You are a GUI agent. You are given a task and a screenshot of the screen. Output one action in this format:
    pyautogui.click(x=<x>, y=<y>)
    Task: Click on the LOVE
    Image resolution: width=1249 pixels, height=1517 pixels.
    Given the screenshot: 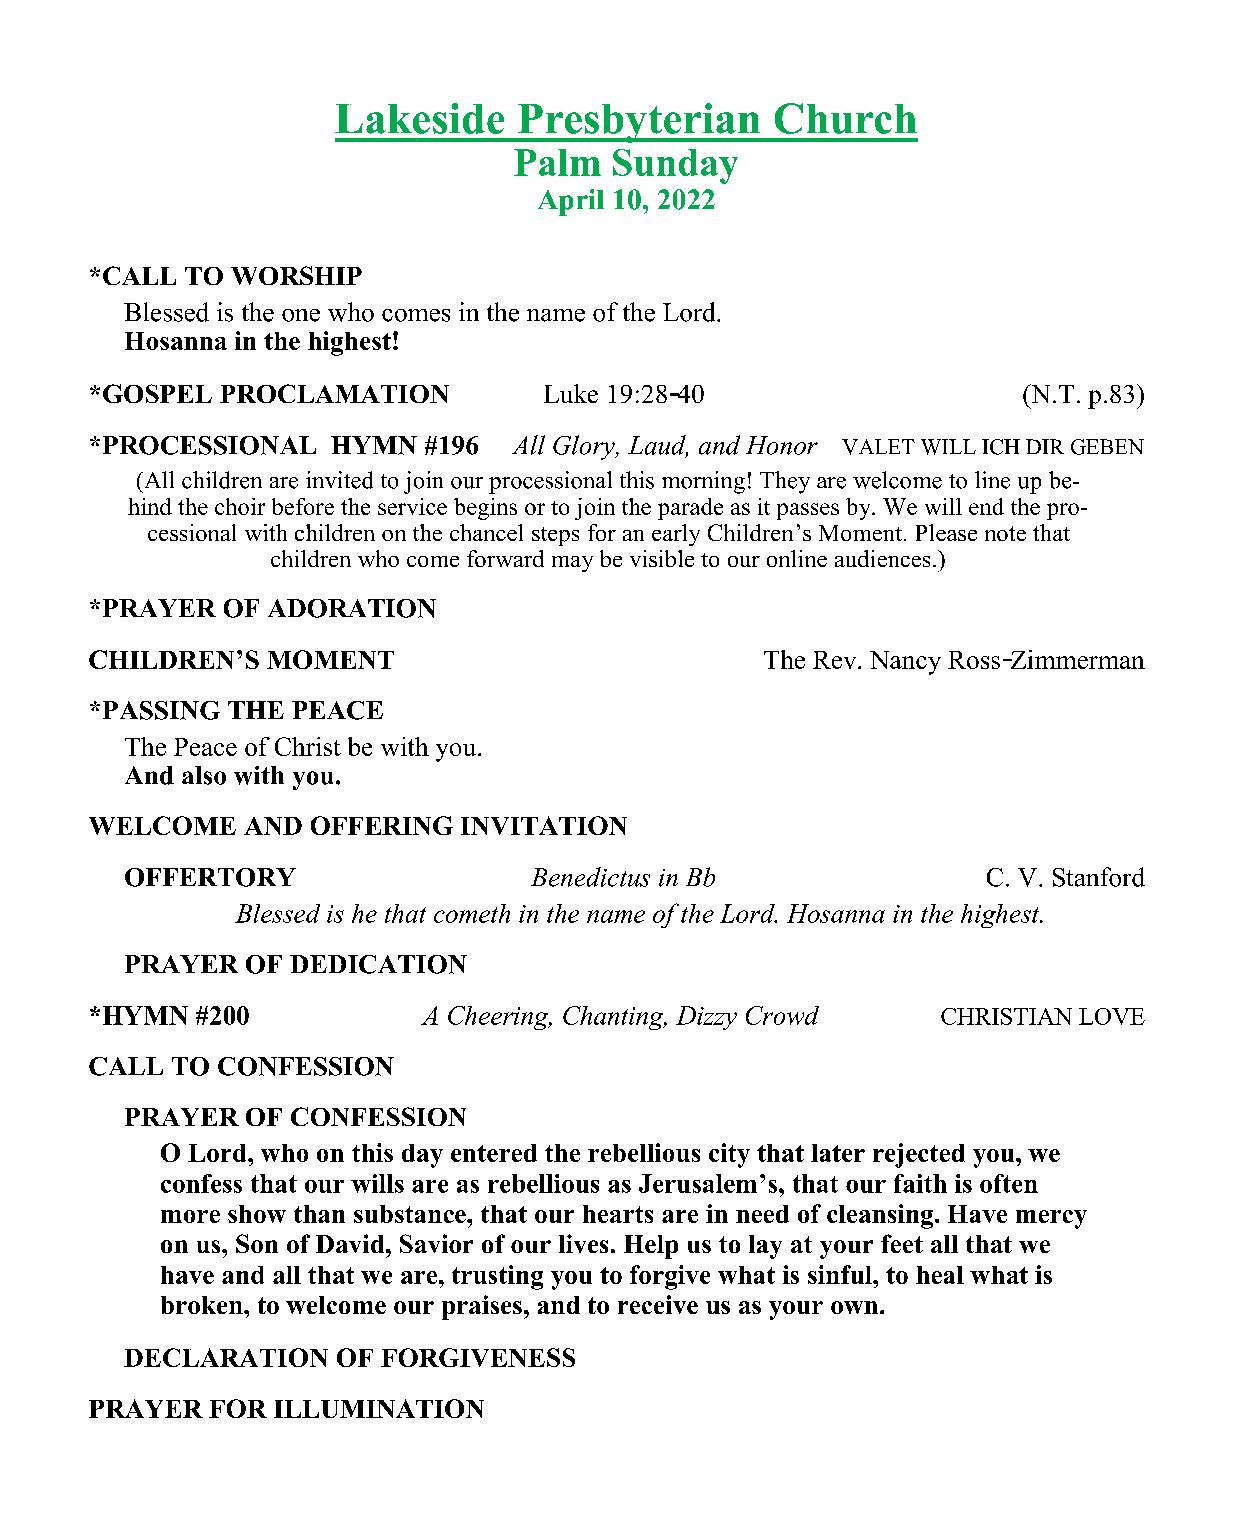 What is the action you would take?
    pyautogui.click(x=1112, y=1016)
